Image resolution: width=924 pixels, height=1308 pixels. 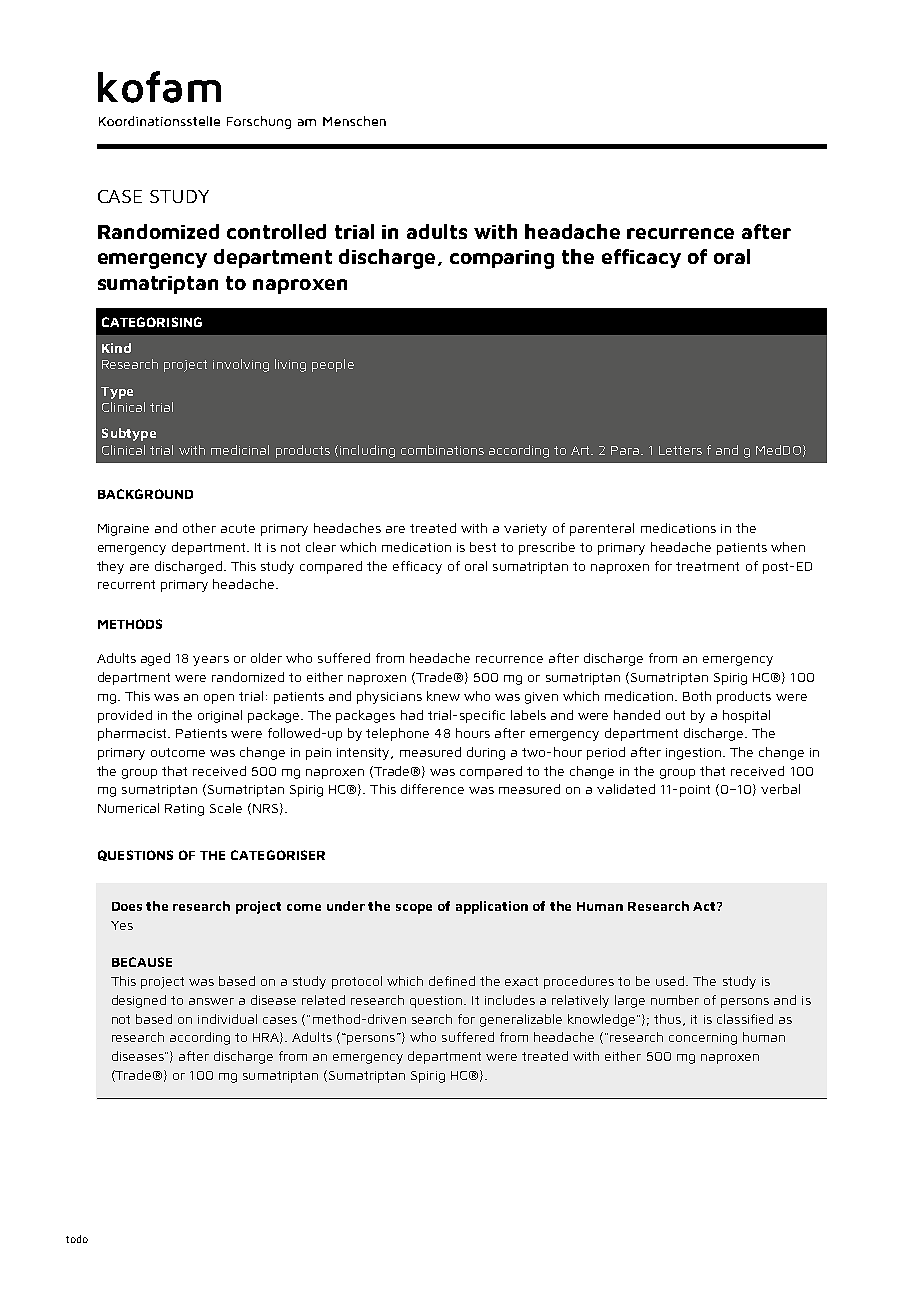 What do you see at coordinates (521, 1020) in the document?
I see `generalizable` at bounding box center [521, 1020].
